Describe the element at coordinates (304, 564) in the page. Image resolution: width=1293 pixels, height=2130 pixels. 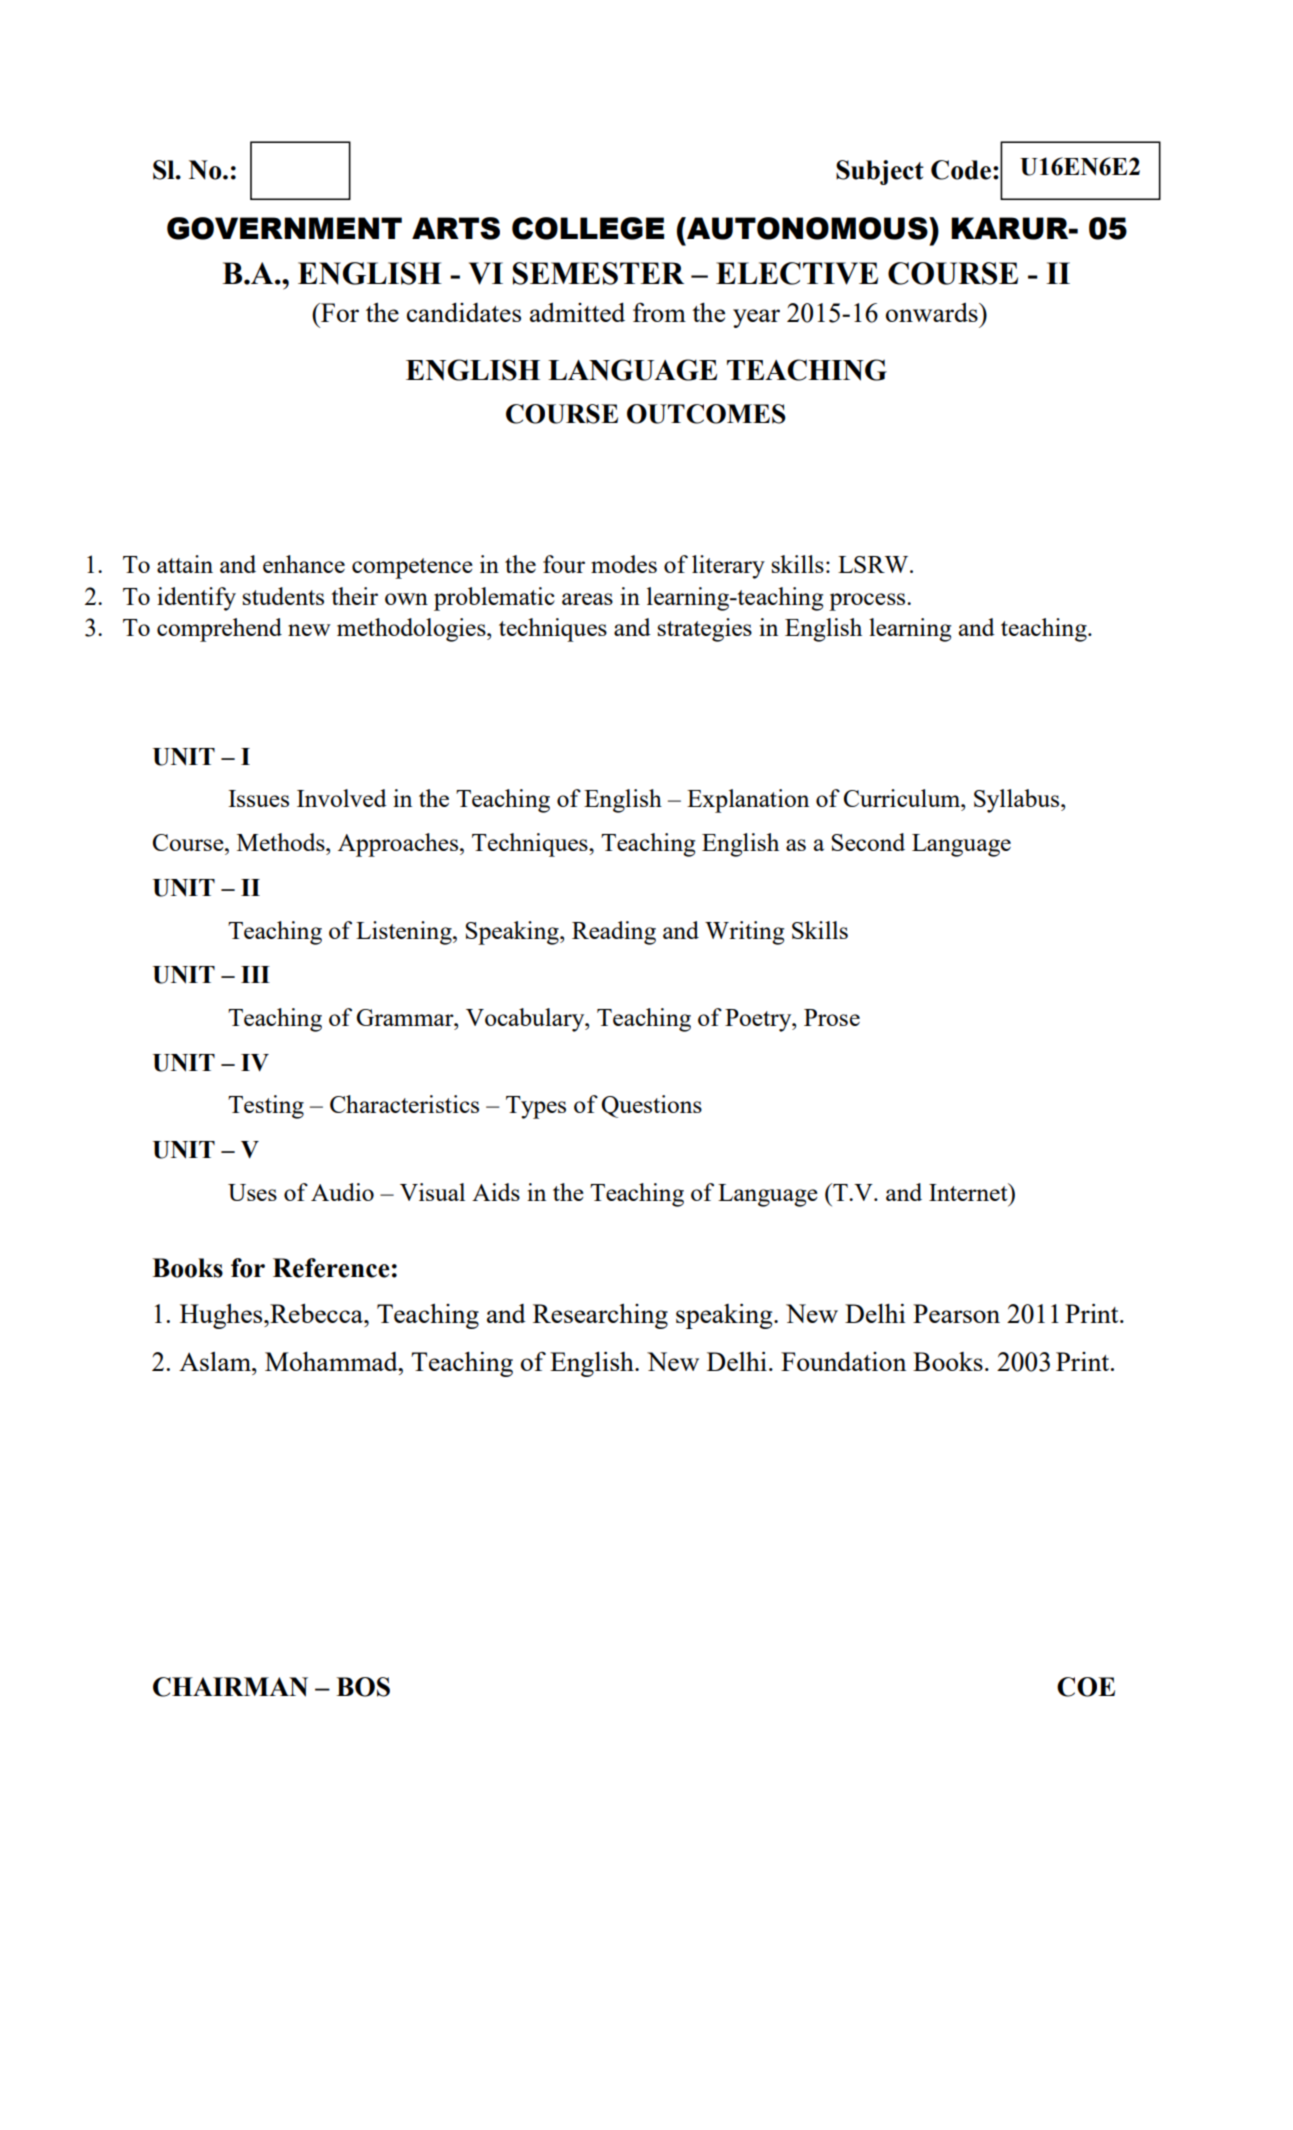
I see `enhance` at that location.
